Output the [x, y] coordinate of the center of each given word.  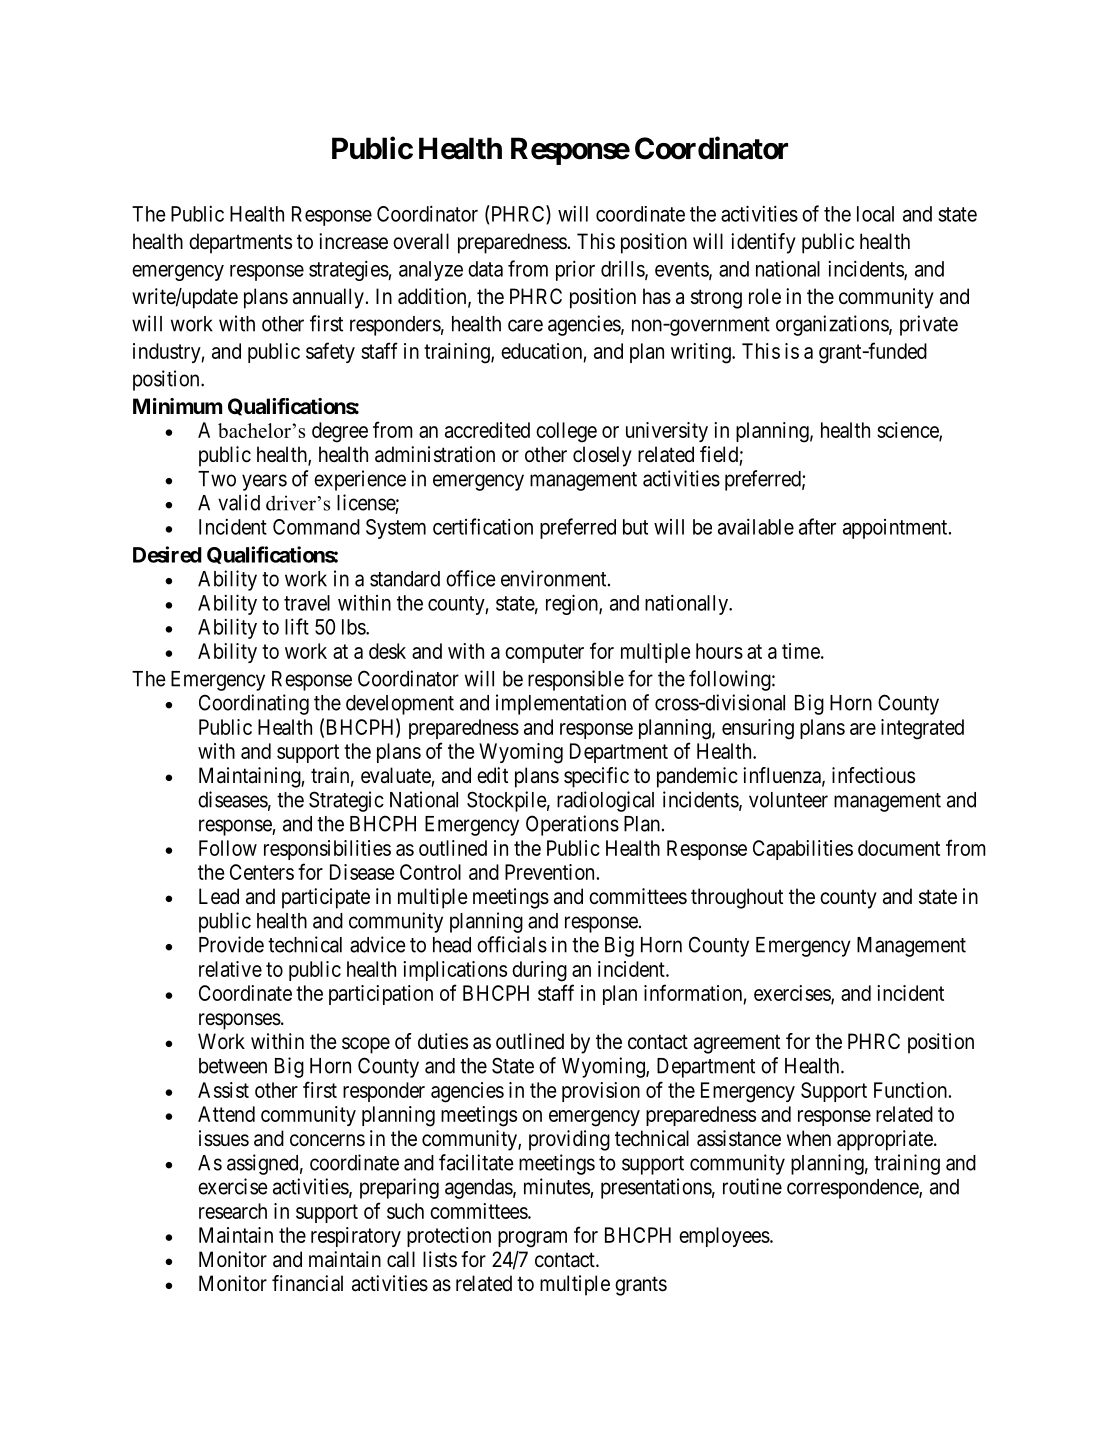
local [875, 214]
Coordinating [254, 704]
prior [575, 270]
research [233, 1211]
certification [483, 526]
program [532, 1239]
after [817, 526]
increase [353, 241]
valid [239, 502]
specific [596, 777]
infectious [873, 775]
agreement [737, 1044]
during [539, 971]
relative [230, 969]
